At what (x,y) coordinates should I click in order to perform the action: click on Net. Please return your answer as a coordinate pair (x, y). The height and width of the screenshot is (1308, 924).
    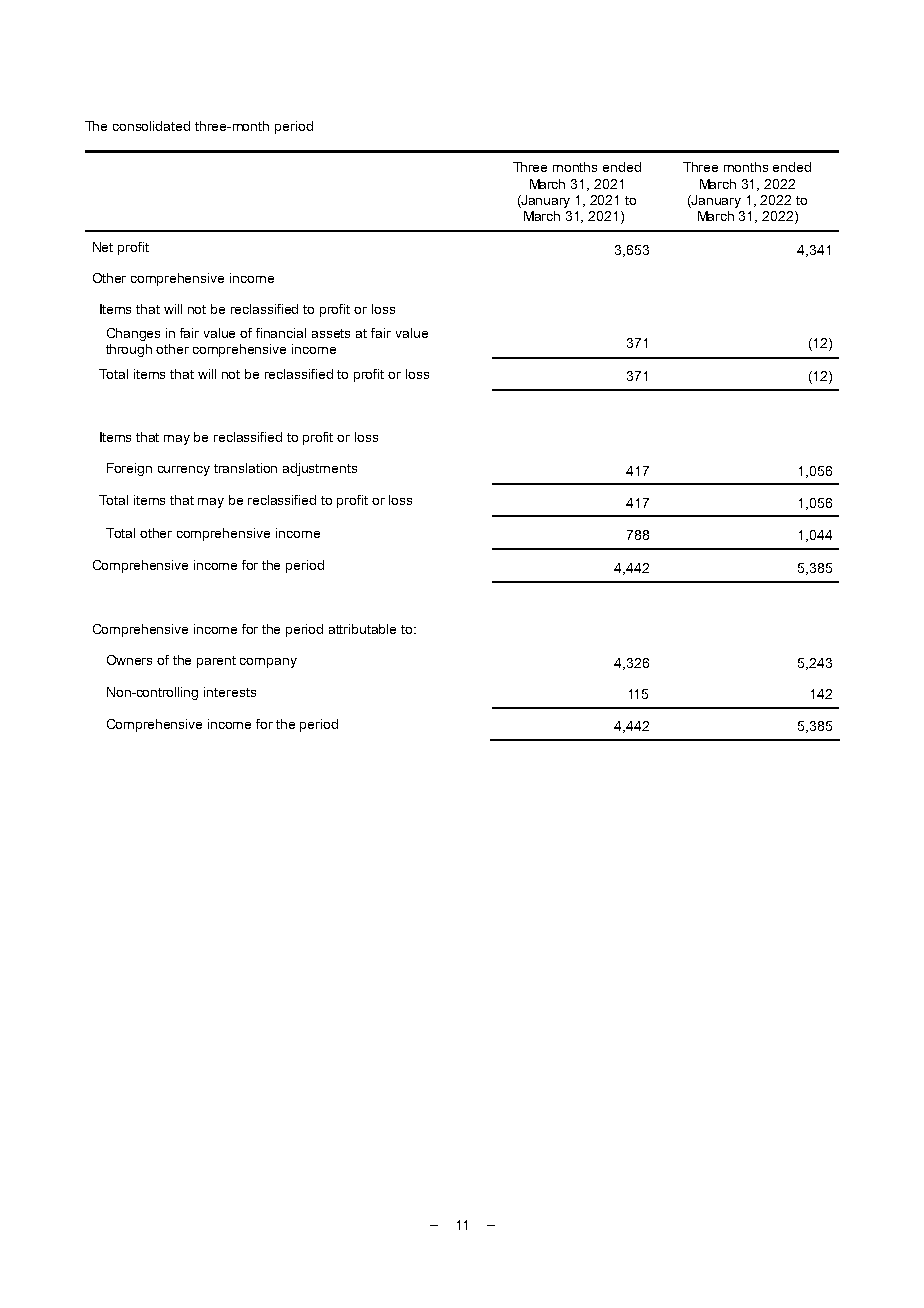
    Looking at the image, I should click on (103, 247).
